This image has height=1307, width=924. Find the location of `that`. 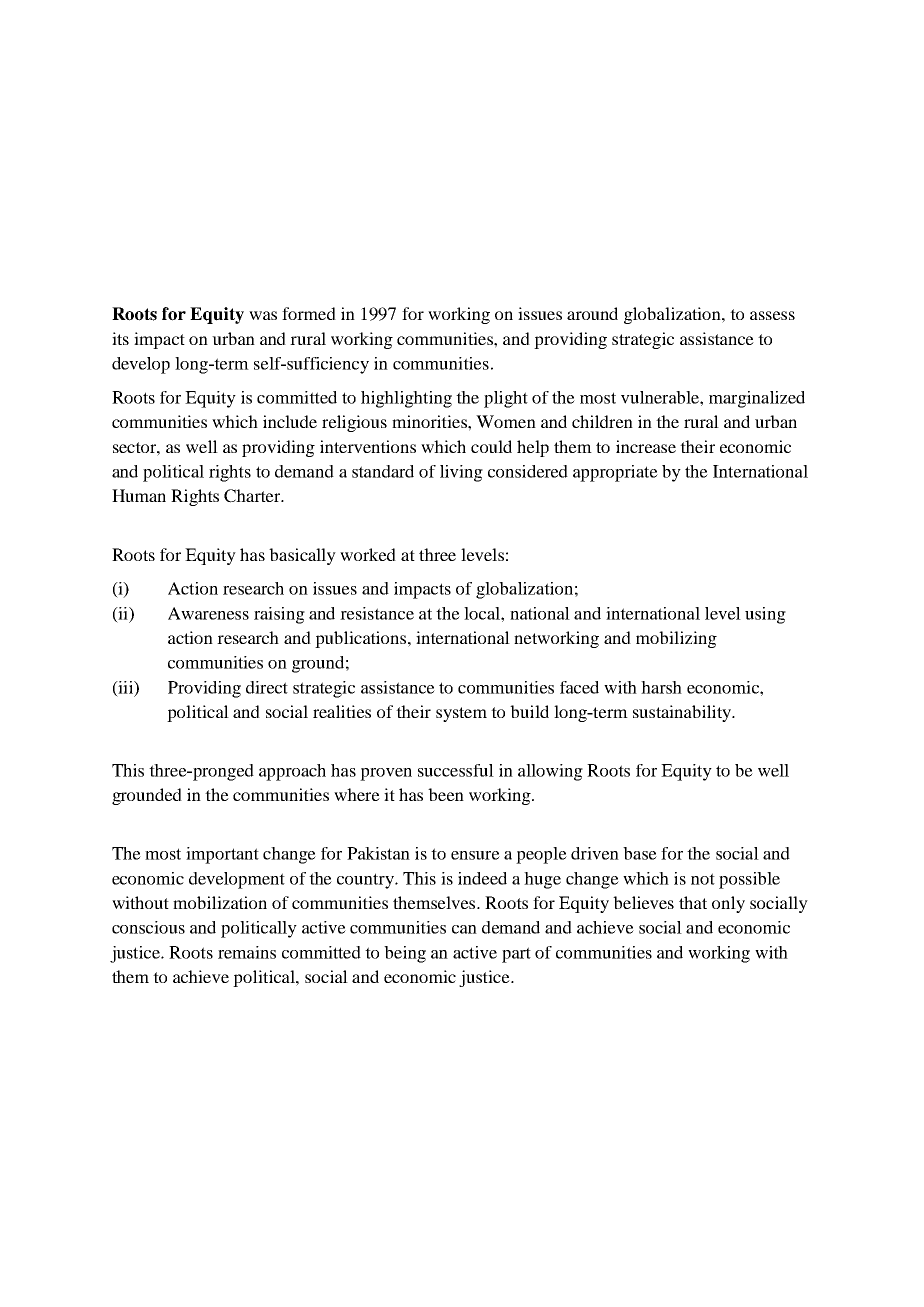

that is located at coordinates (693, 902).
